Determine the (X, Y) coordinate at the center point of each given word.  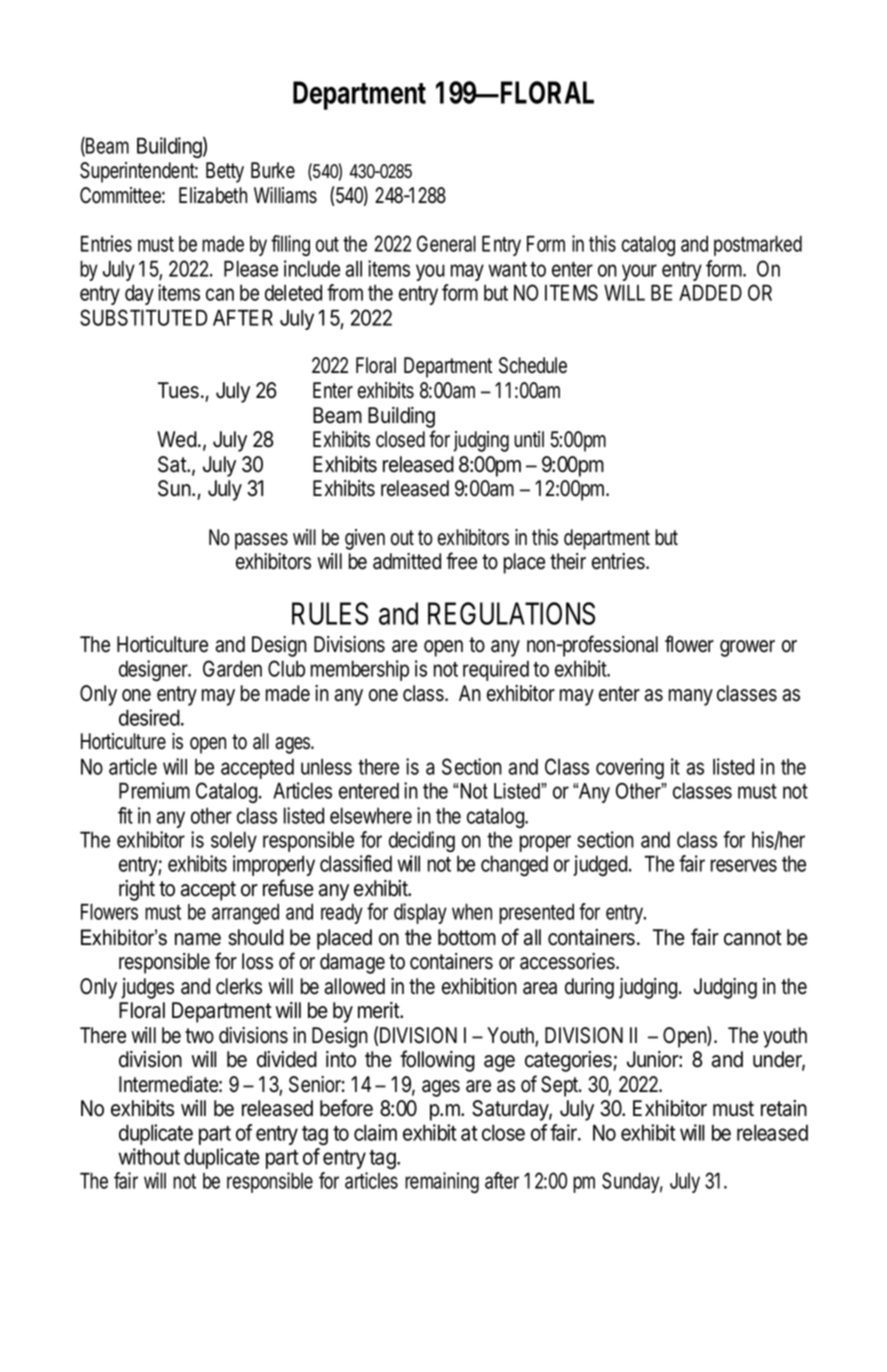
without (149, 1156)
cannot (753, 938)
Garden (232, 668)
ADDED (710, 292)
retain (784, 1108)
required (496, 670)
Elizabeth (213, 195)
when (472, 911)
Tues (178, 390)
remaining (442, 1182)
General (446, 243)
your (639, 272)
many (691, 697)
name (198, 939)
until (529, 439)
